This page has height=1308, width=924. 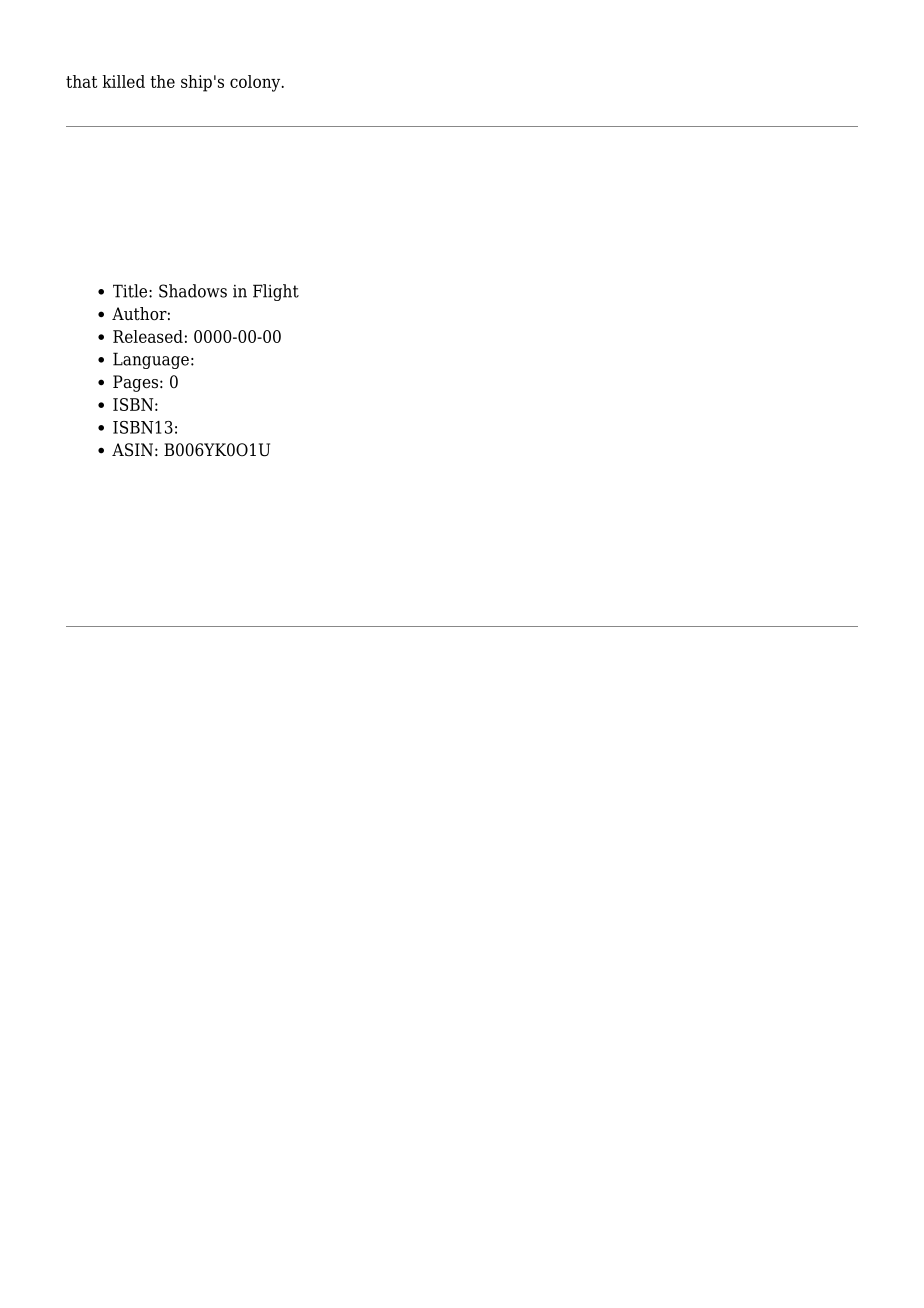 What do you see at coordinates (148, 336) in the page?
I see `Released` at bounding box center [148, 336].
